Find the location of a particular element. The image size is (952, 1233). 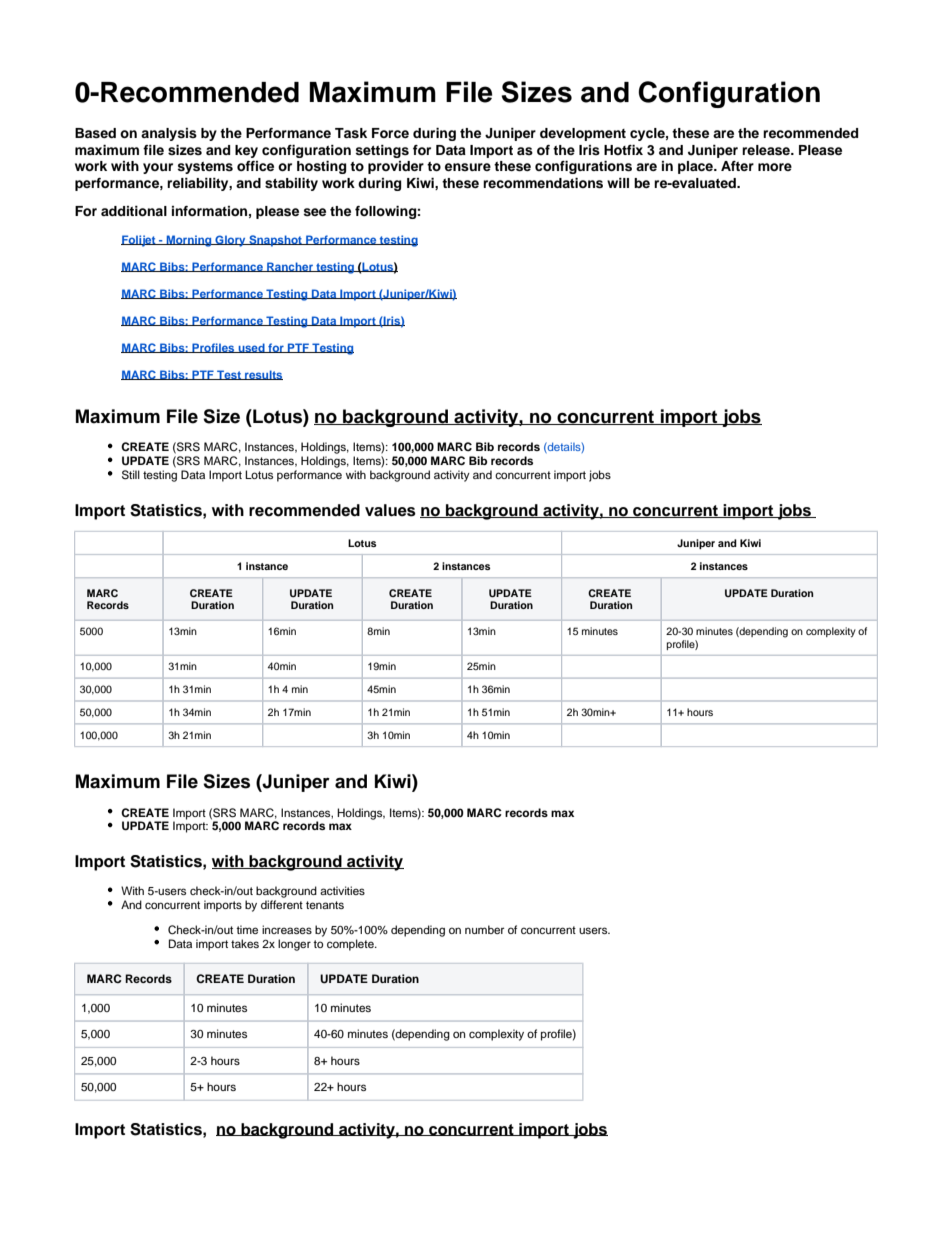

values is located at coordinates (390, 510).
